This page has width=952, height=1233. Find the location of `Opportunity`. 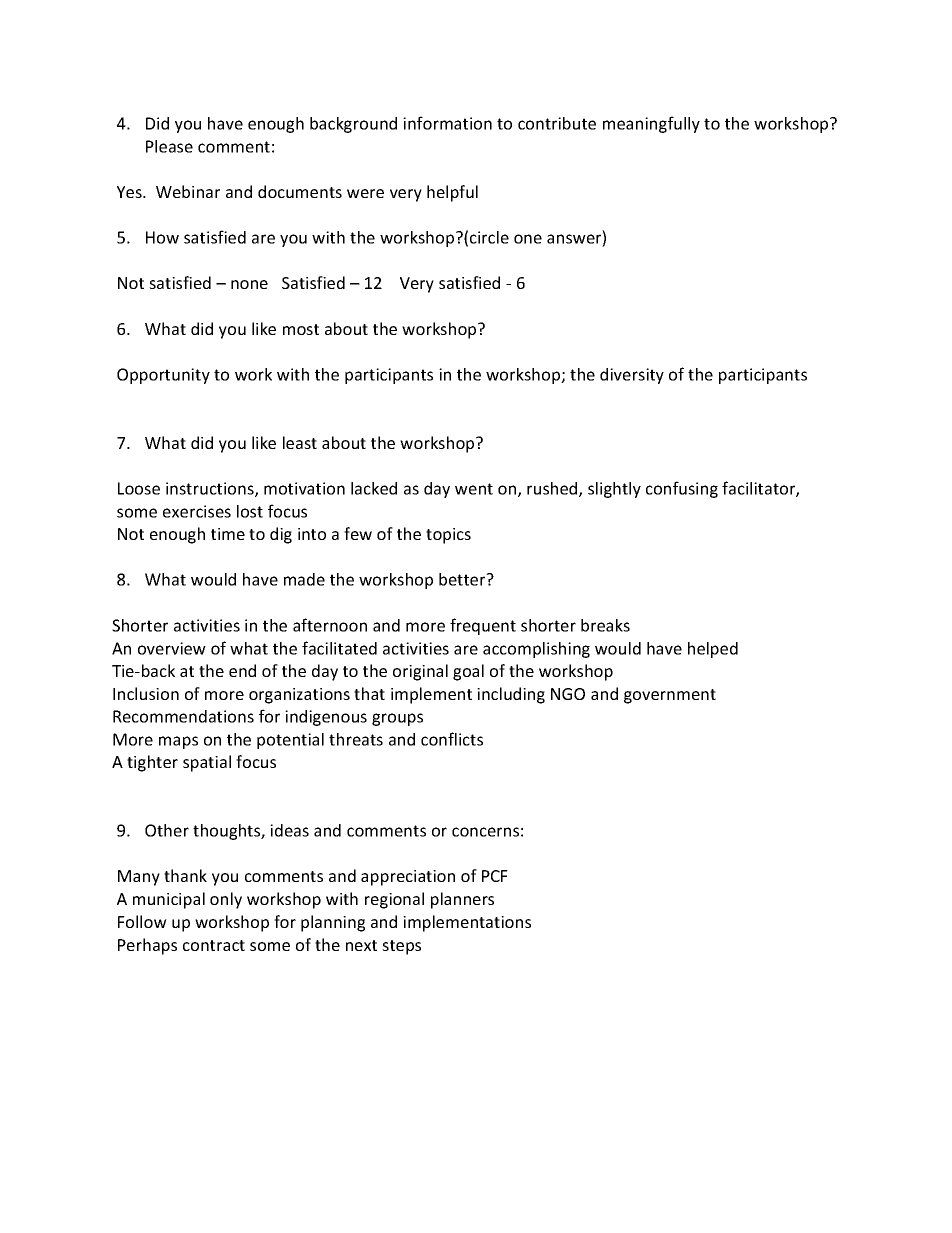

Opportunity is located at coordinates (163, 376).
